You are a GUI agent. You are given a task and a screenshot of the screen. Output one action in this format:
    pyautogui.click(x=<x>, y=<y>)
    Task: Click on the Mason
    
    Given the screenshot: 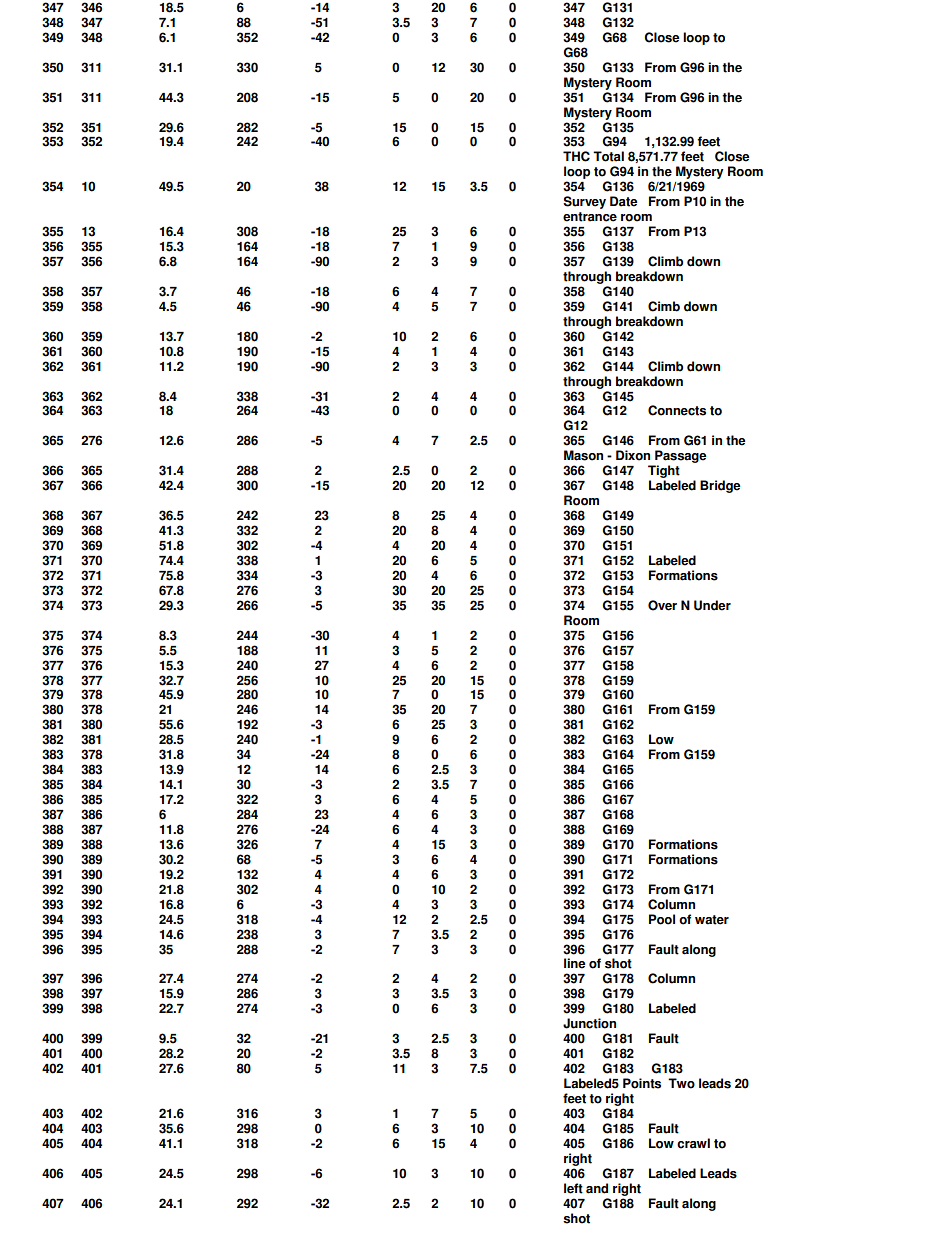 What is the action you would take?
    pyautogui.click(x=583, y=455)
